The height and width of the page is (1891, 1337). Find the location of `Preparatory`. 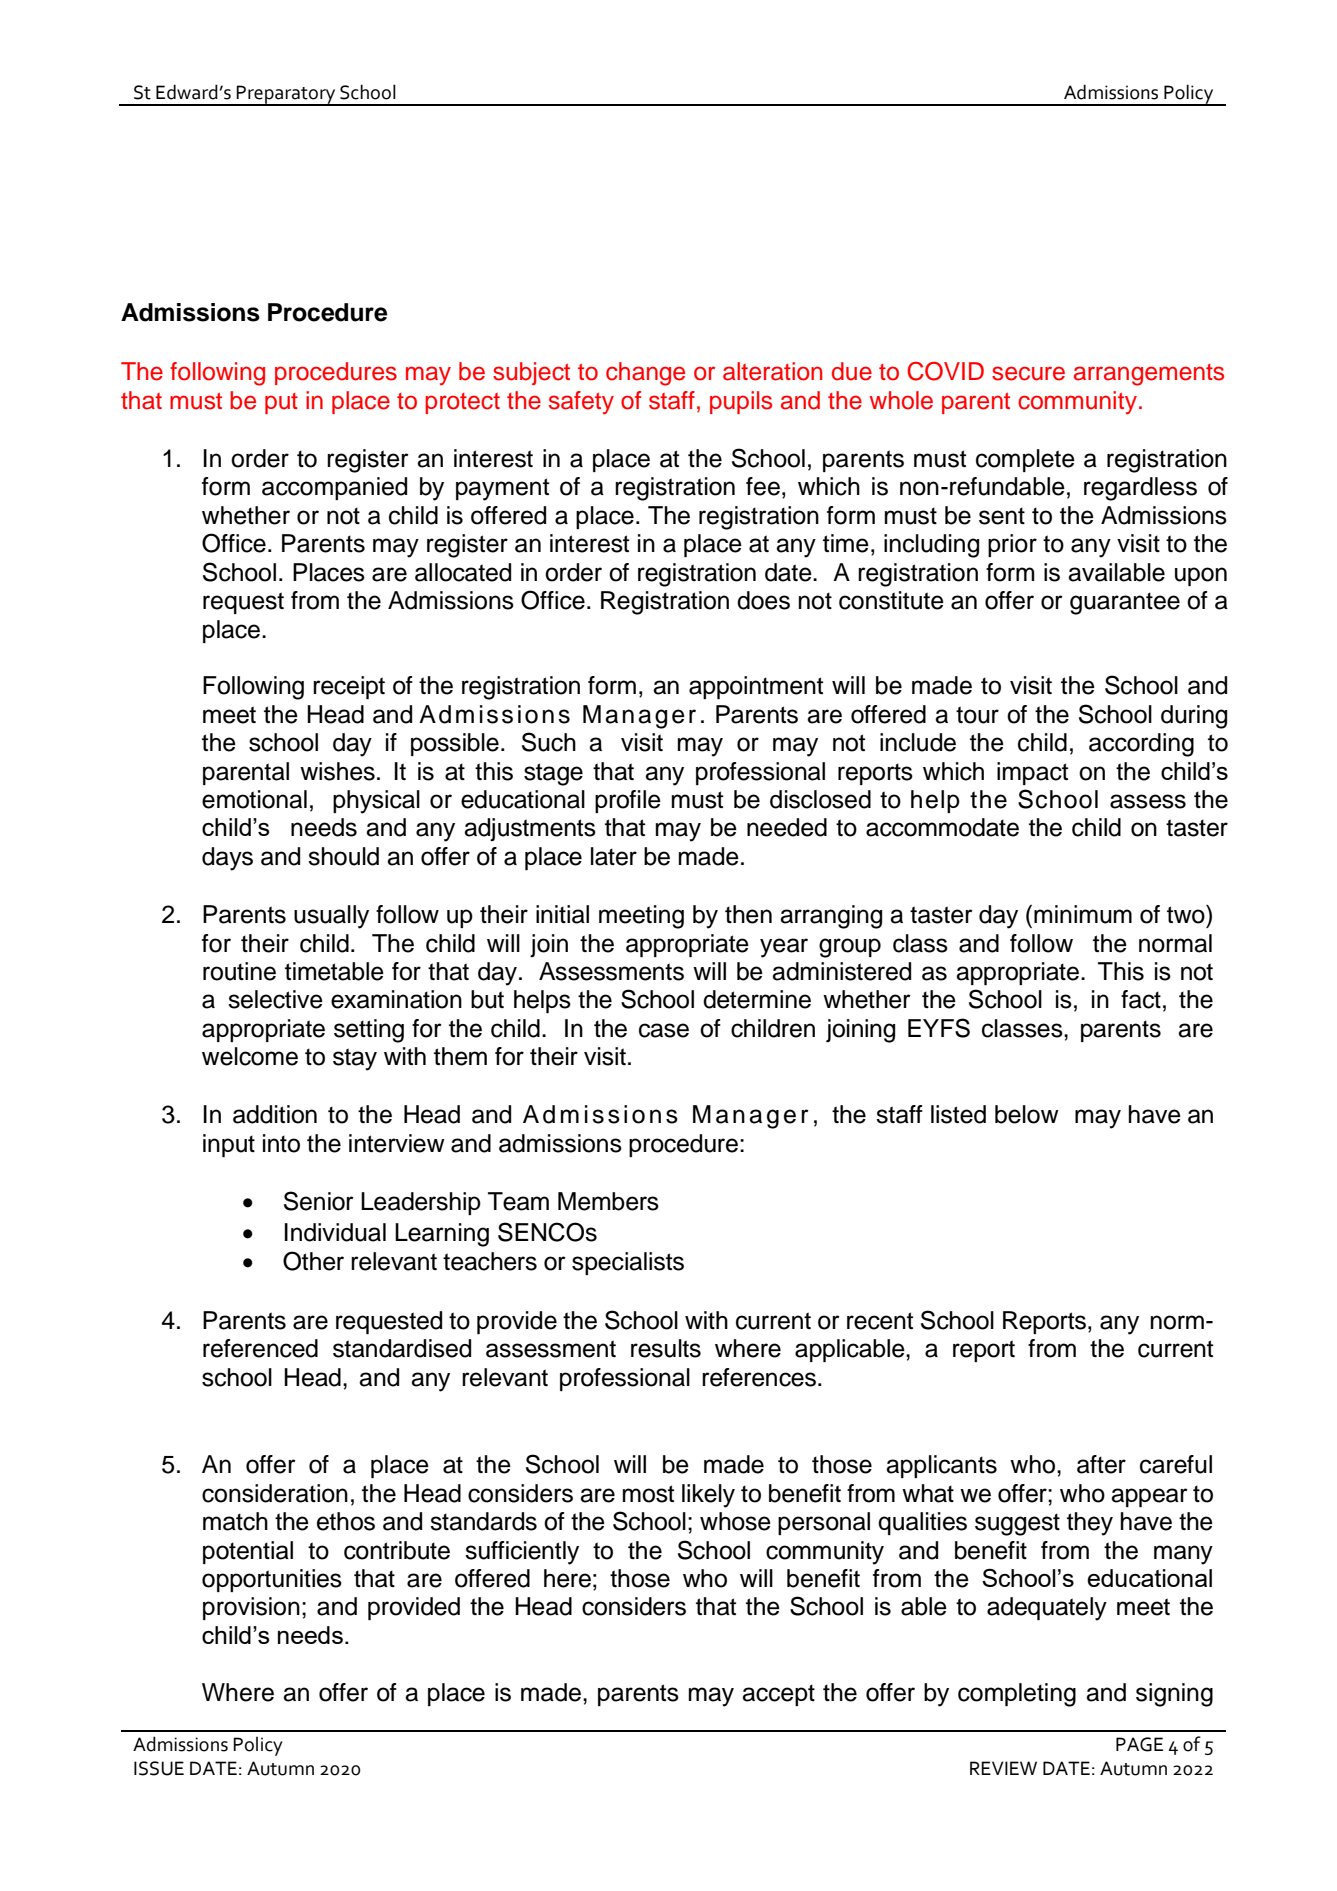

Preparatory is located at coordinates (286, 95).
